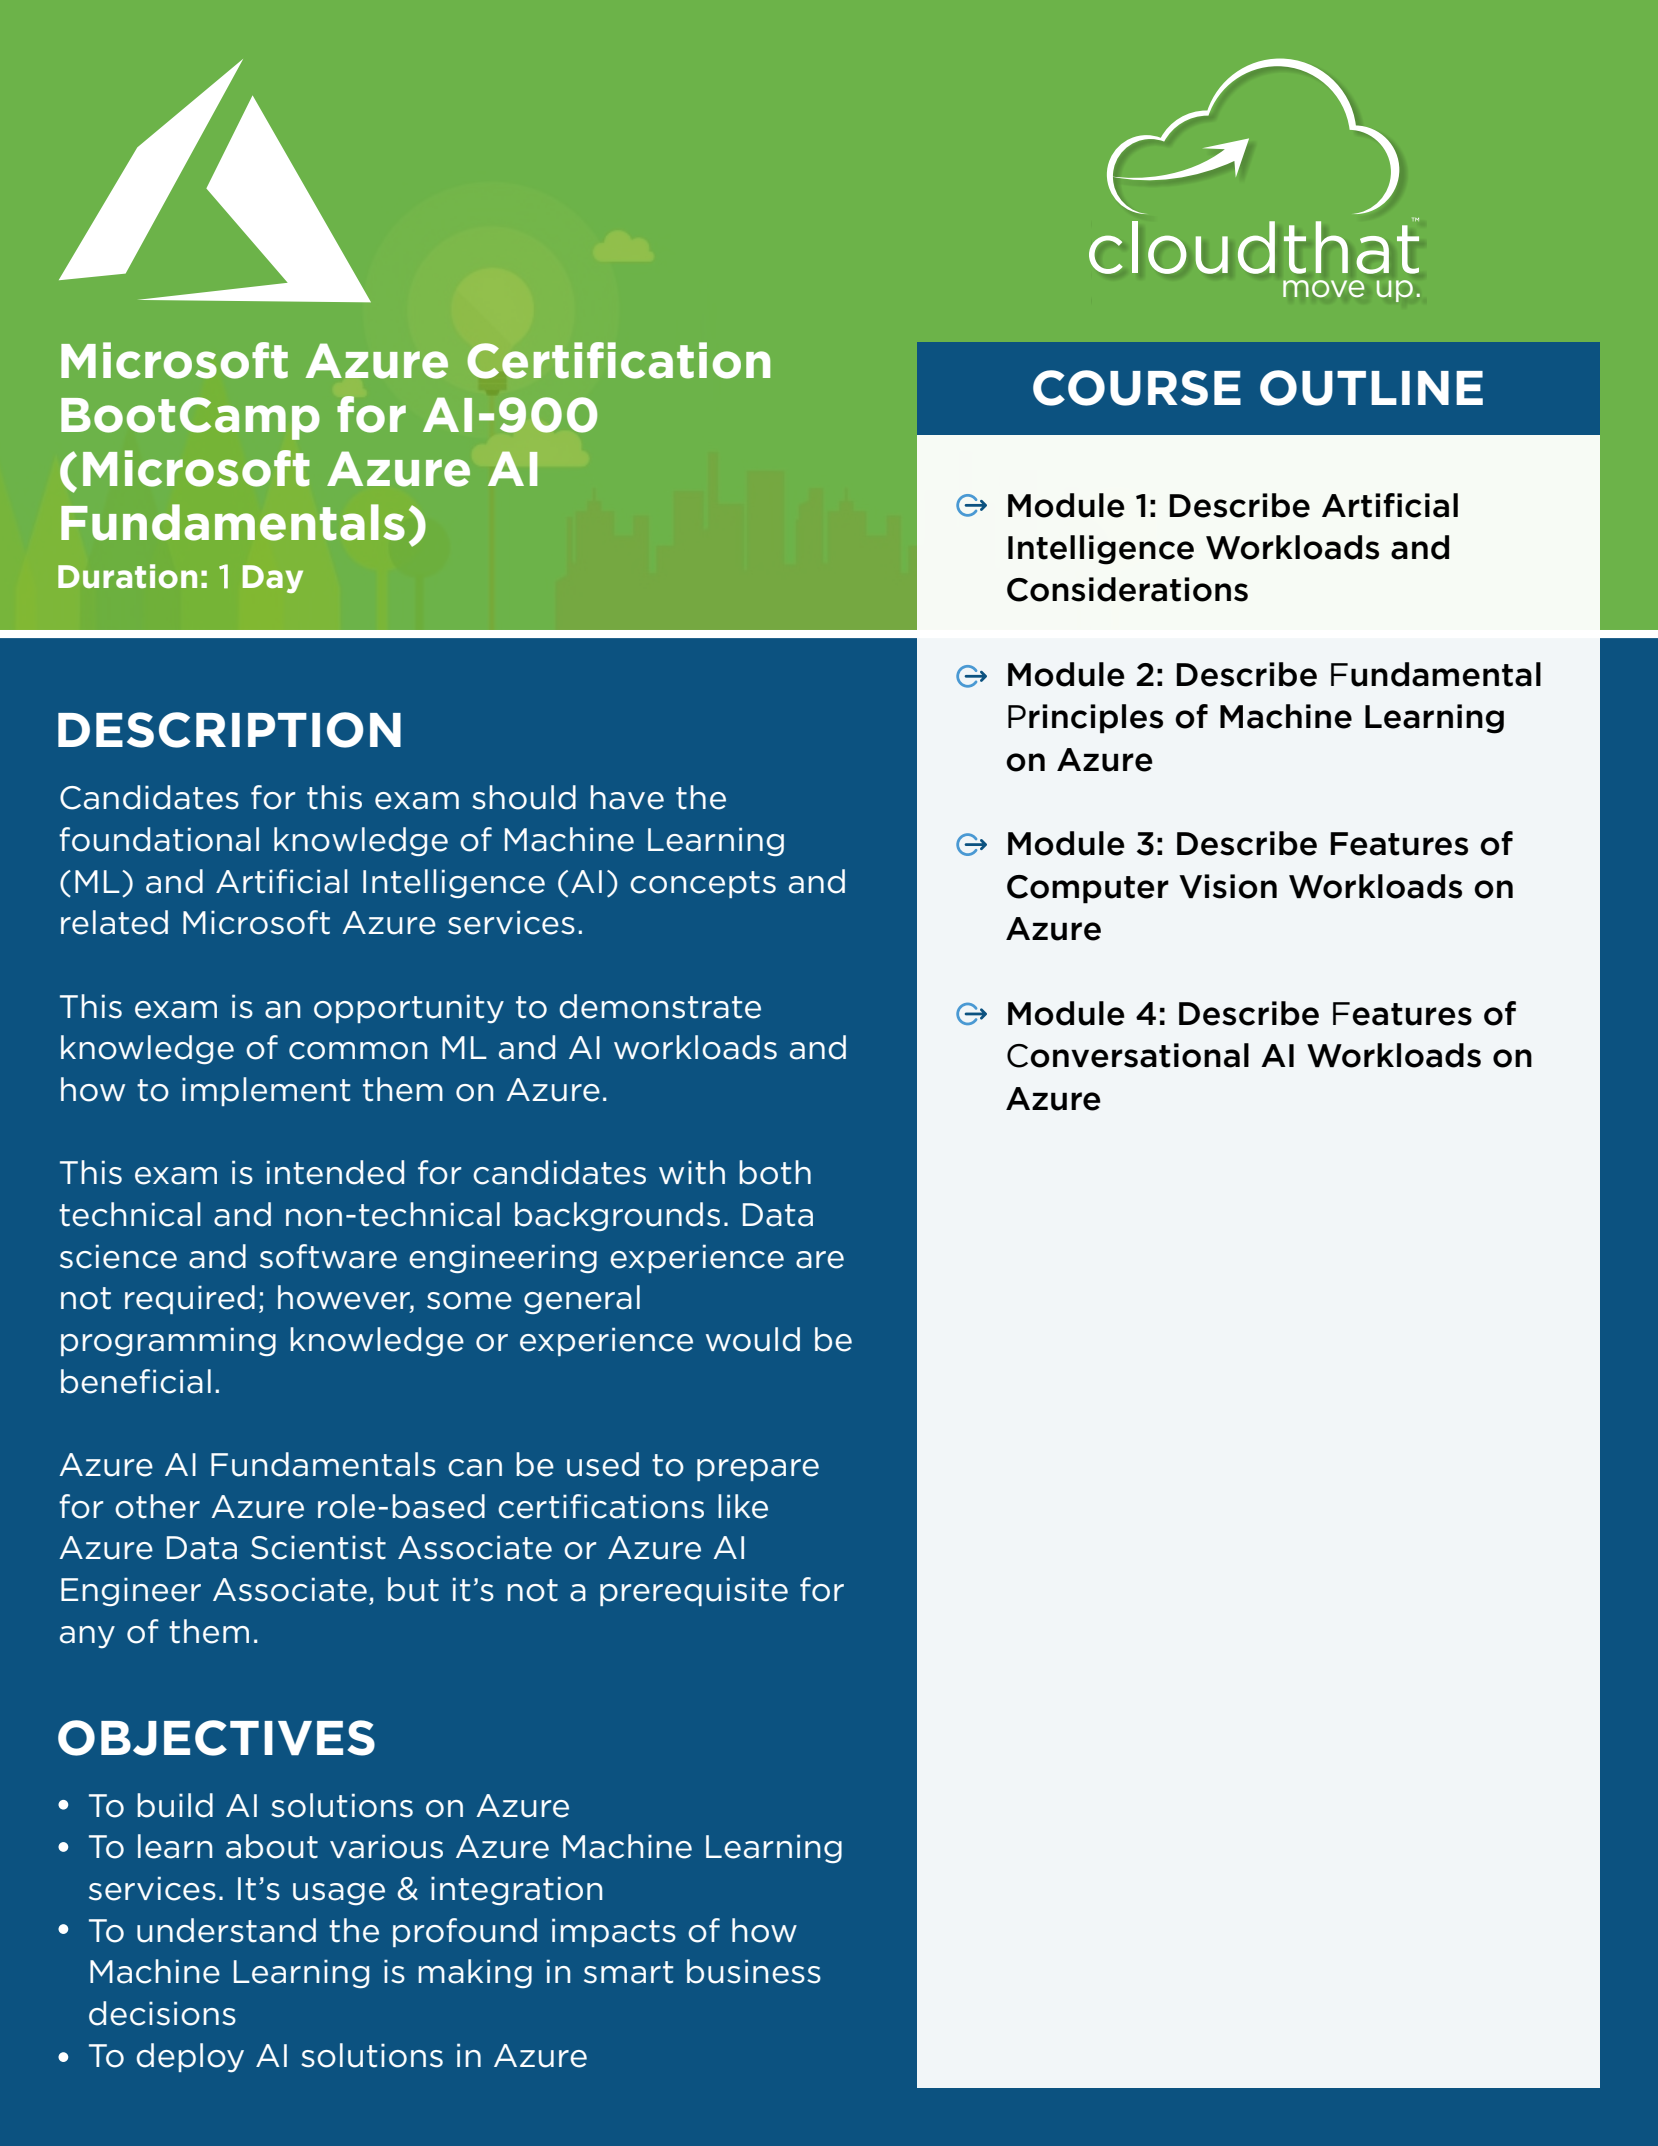  I want to click on COURSE, so click(1137, 388).
